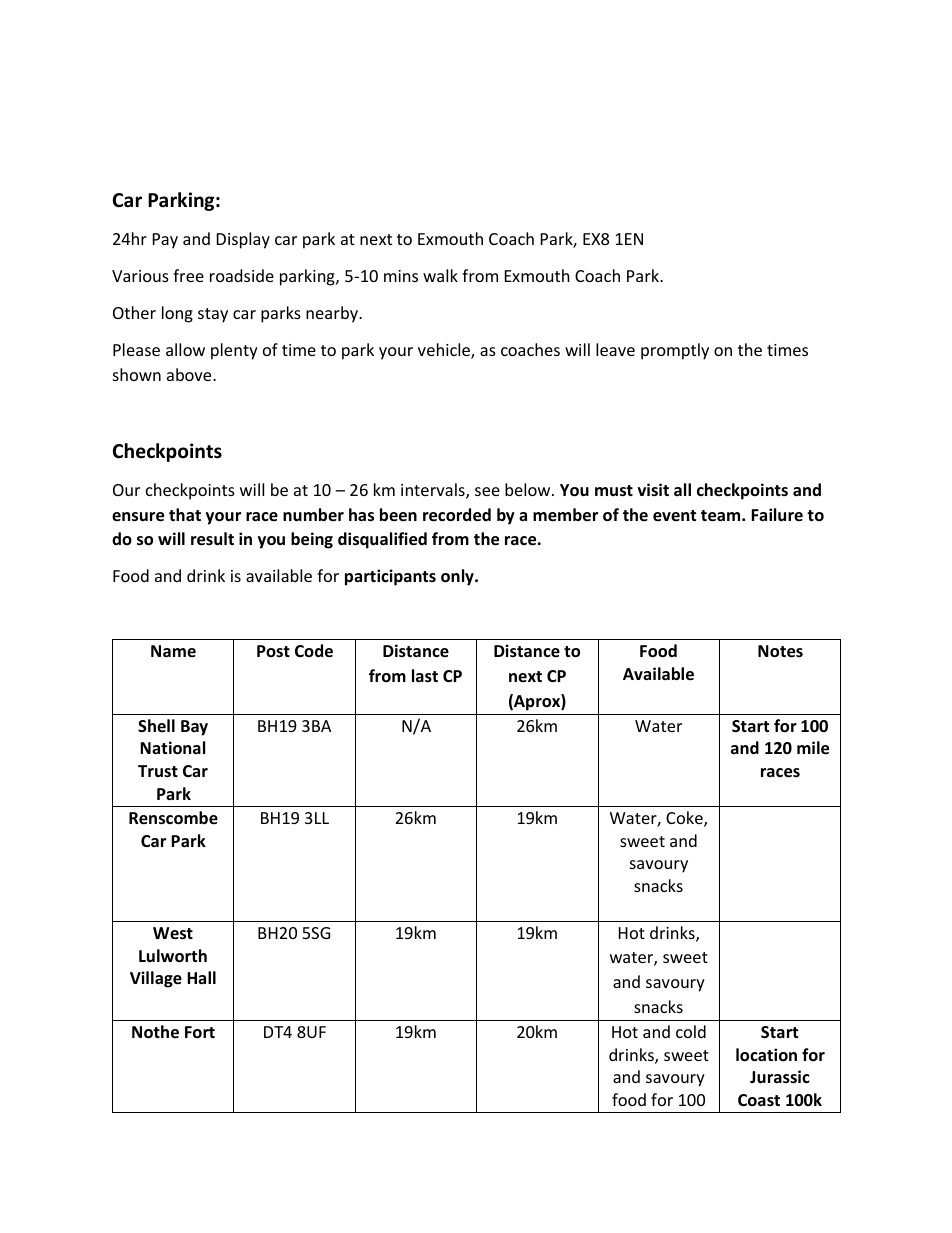 Image resolution: width=952 pixels, height=1233 pixels. Describe the element at coordinates (780, 651) in the page. I see `Notes` at that location.
